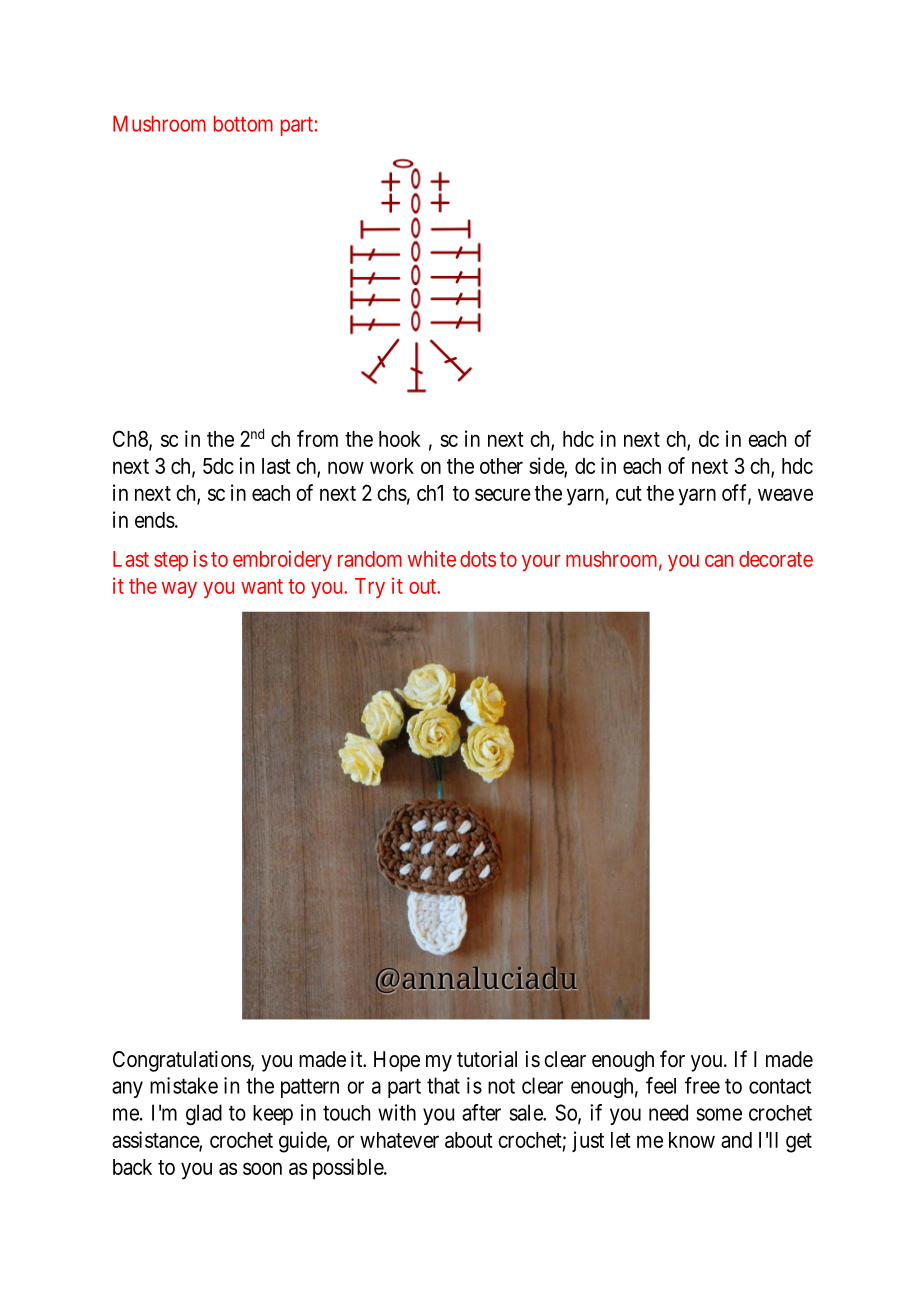  Describe the element at coordinates (719, 561) in the screenshot. I see `can` at that location.
